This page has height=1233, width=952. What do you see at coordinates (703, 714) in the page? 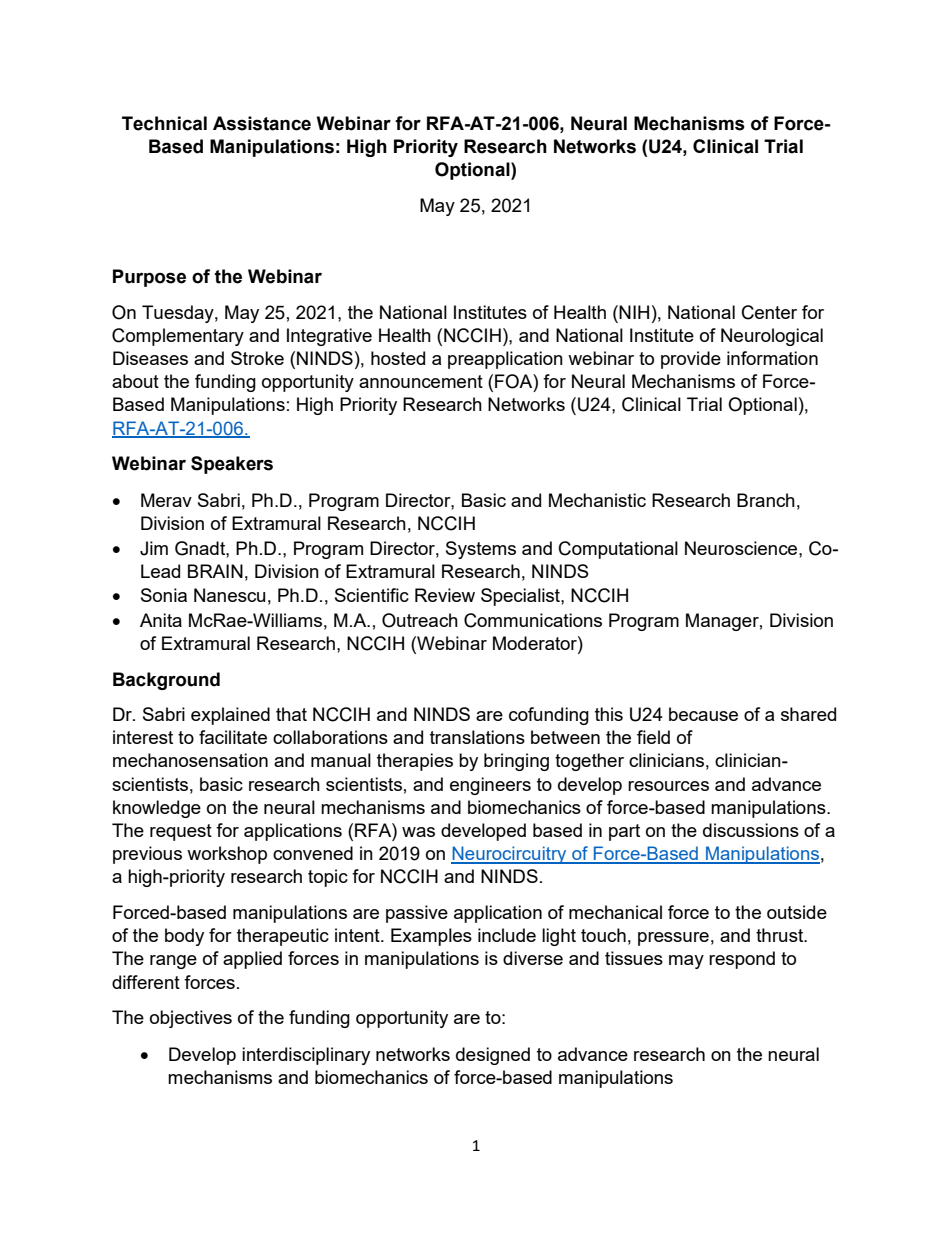
I see `because` at bounding box center [703, 714].
